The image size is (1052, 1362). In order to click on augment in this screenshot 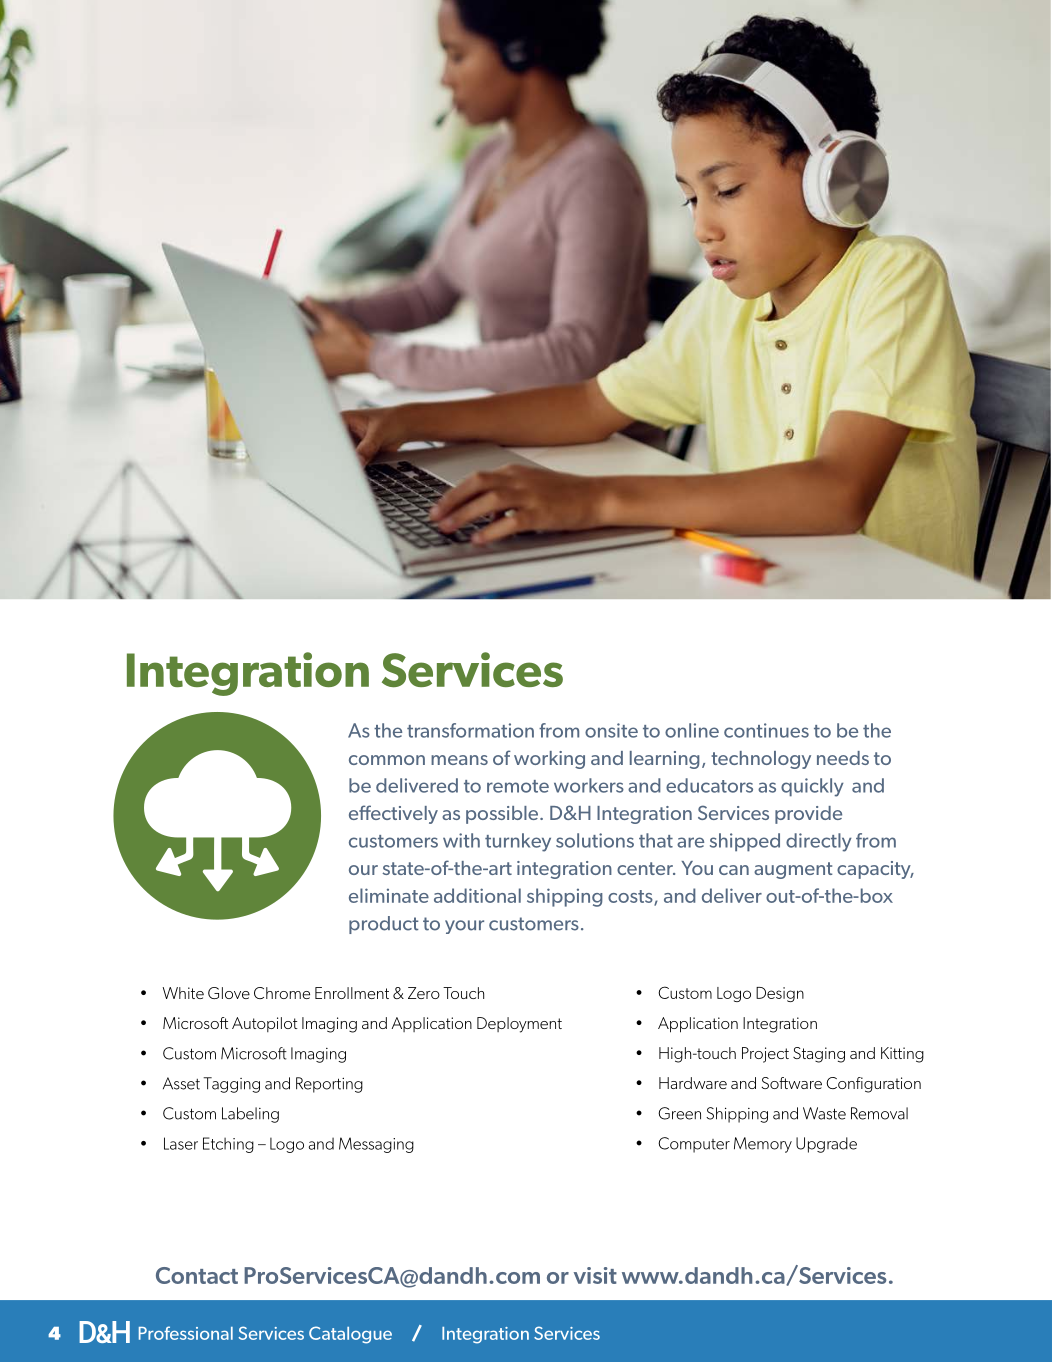, I will do `click(793, 870)`.
